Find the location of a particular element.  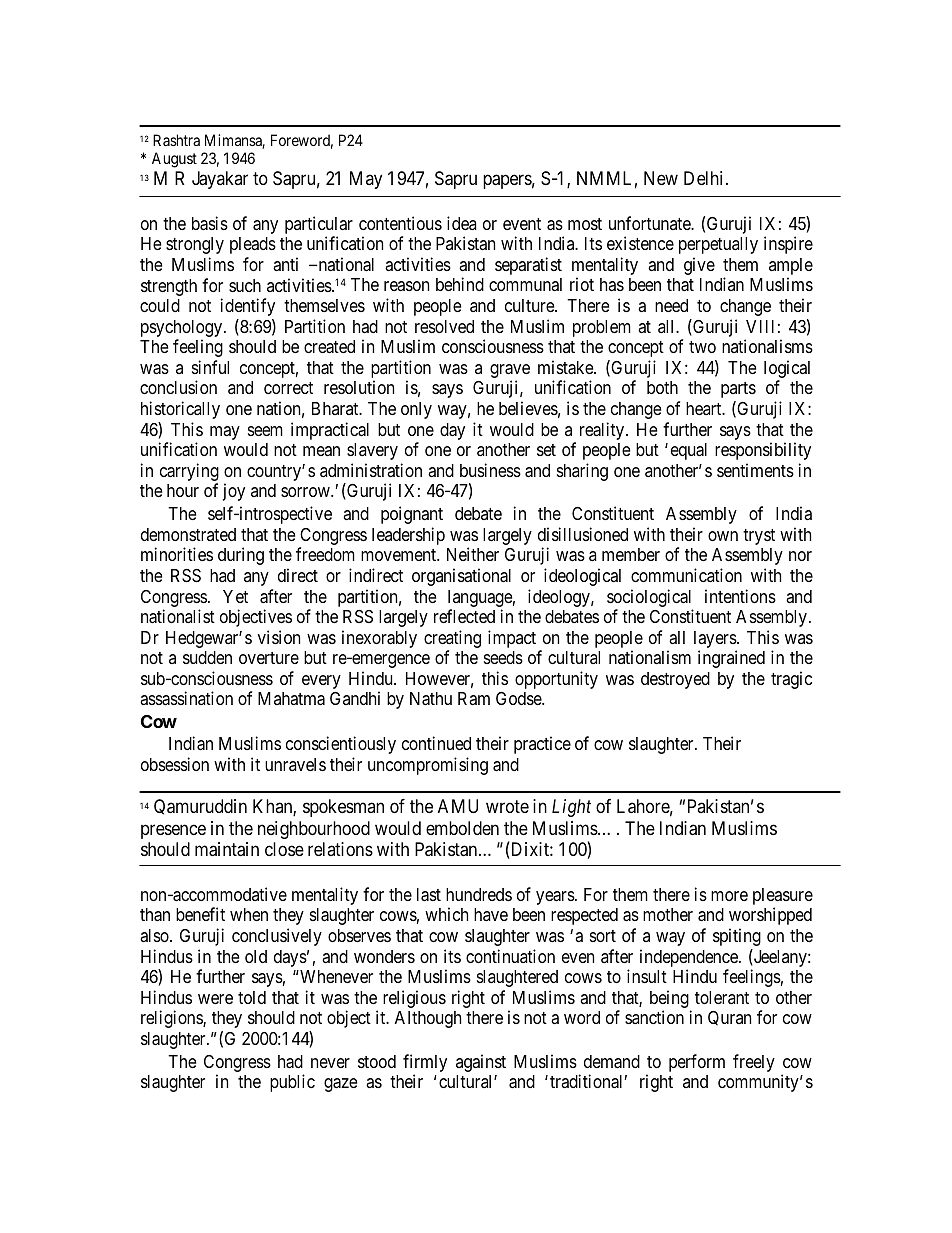

public is located at coordinates (292, 1083).
